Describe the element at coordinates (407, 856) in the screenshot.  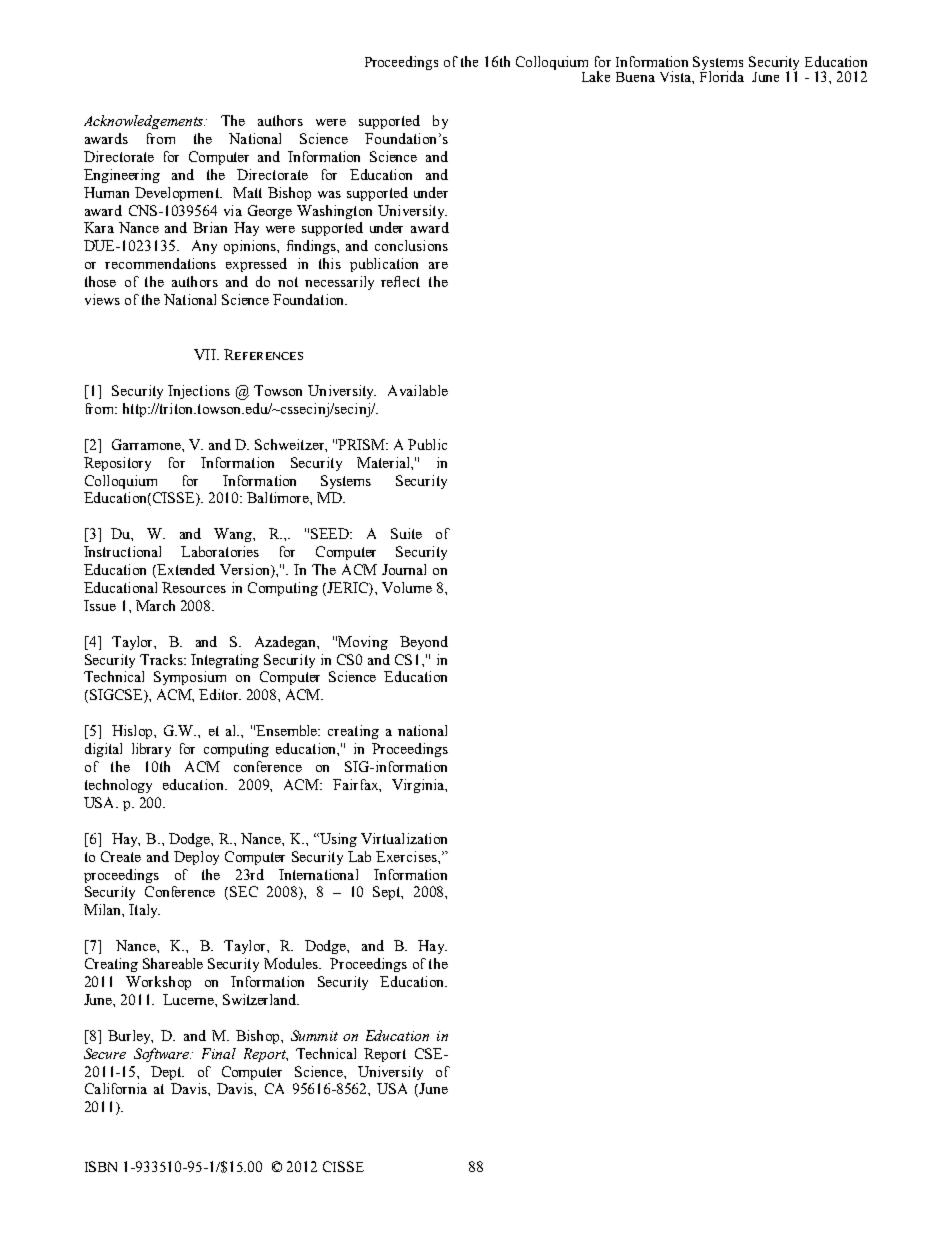
I see `Exercises` at that location.
